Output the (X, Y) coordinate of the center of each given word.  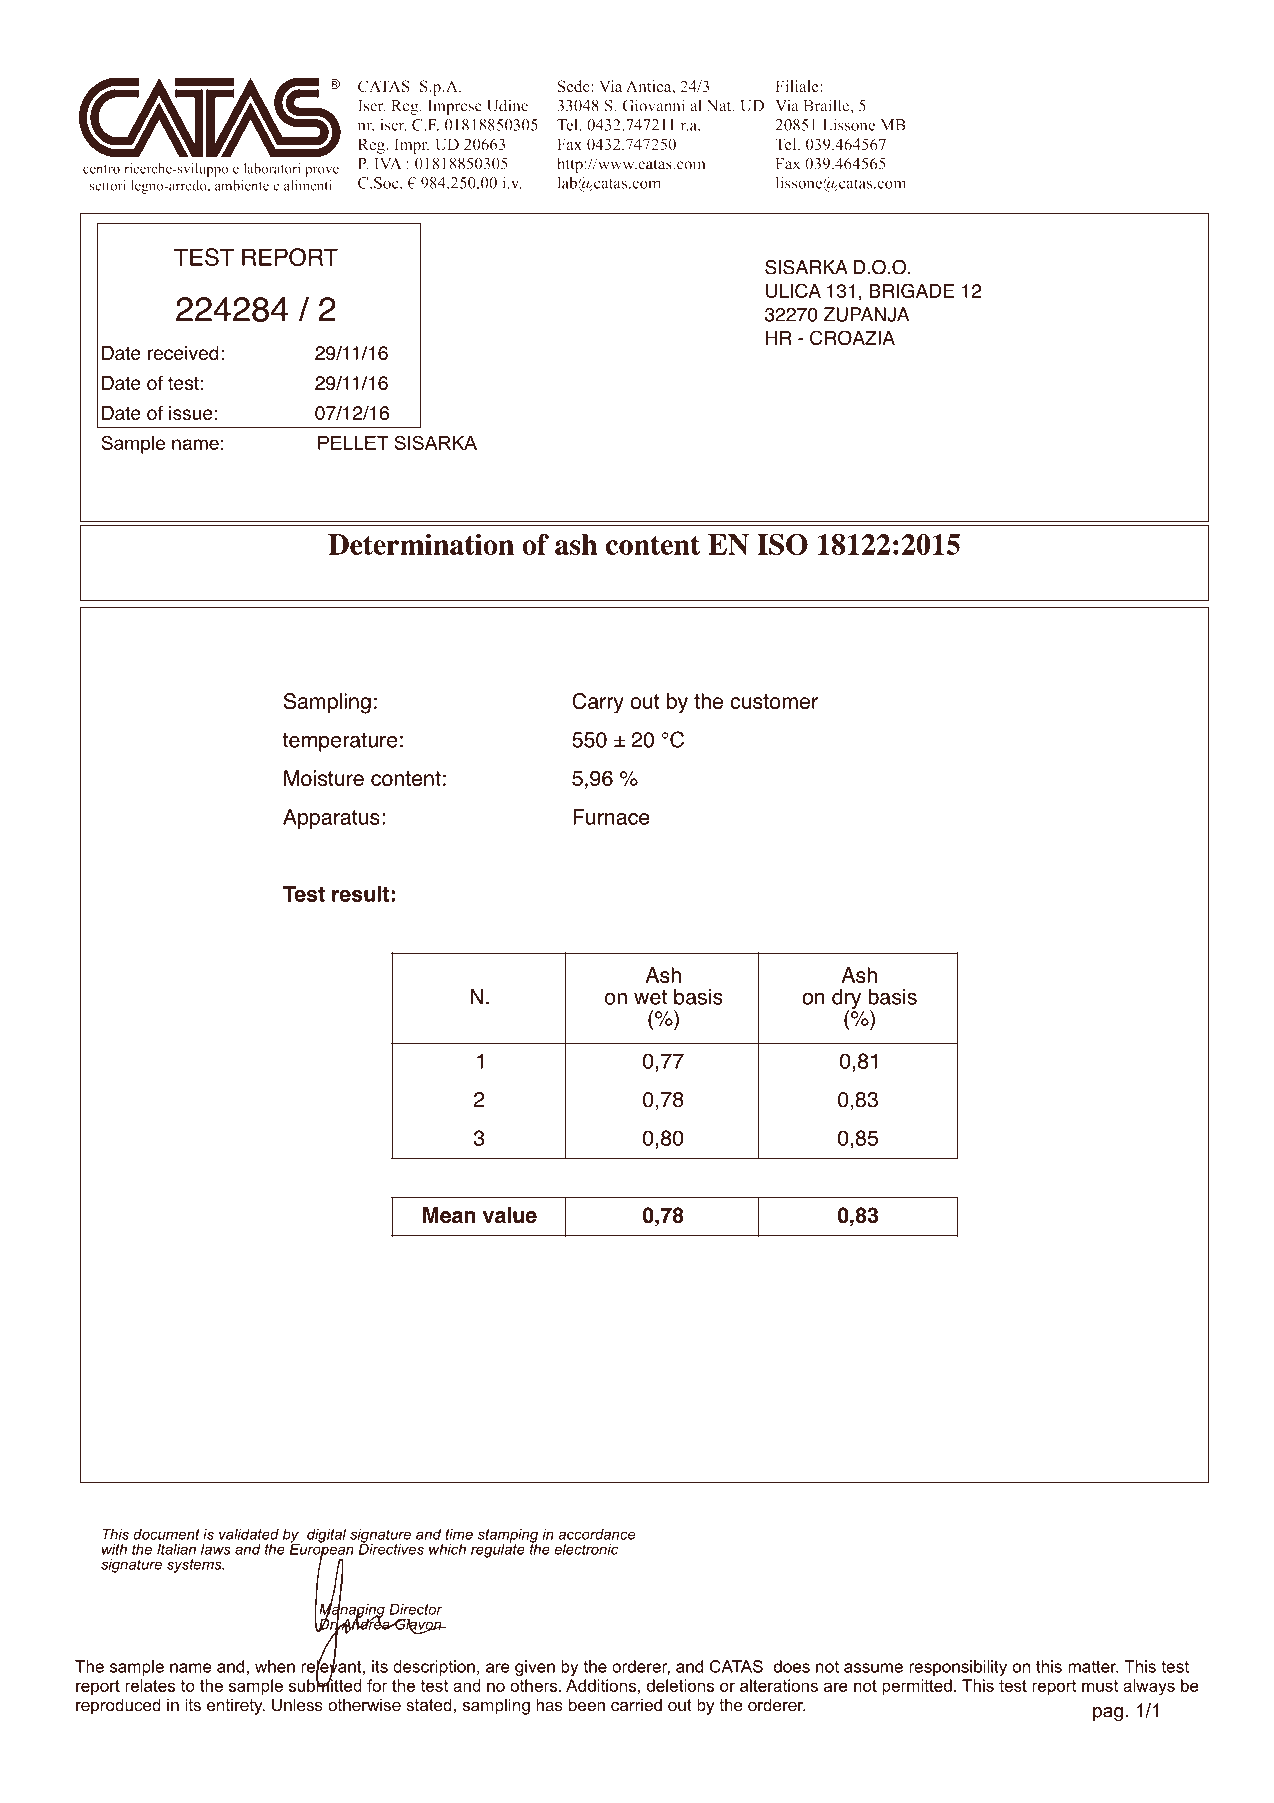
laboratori (272, 168)
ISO (782, 544)
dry (846, 1000)
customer (774, 701)
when (275, 1666)
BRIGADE (911, 290)
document (167, 1534)
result (360, 894)
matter (1093, 1666)
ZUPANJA (866, 314)
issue (191, 413)
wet (650, 997)
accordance (596, 1534)
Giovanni (653, 105)
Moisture (324, 778)
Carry (598, 703)
